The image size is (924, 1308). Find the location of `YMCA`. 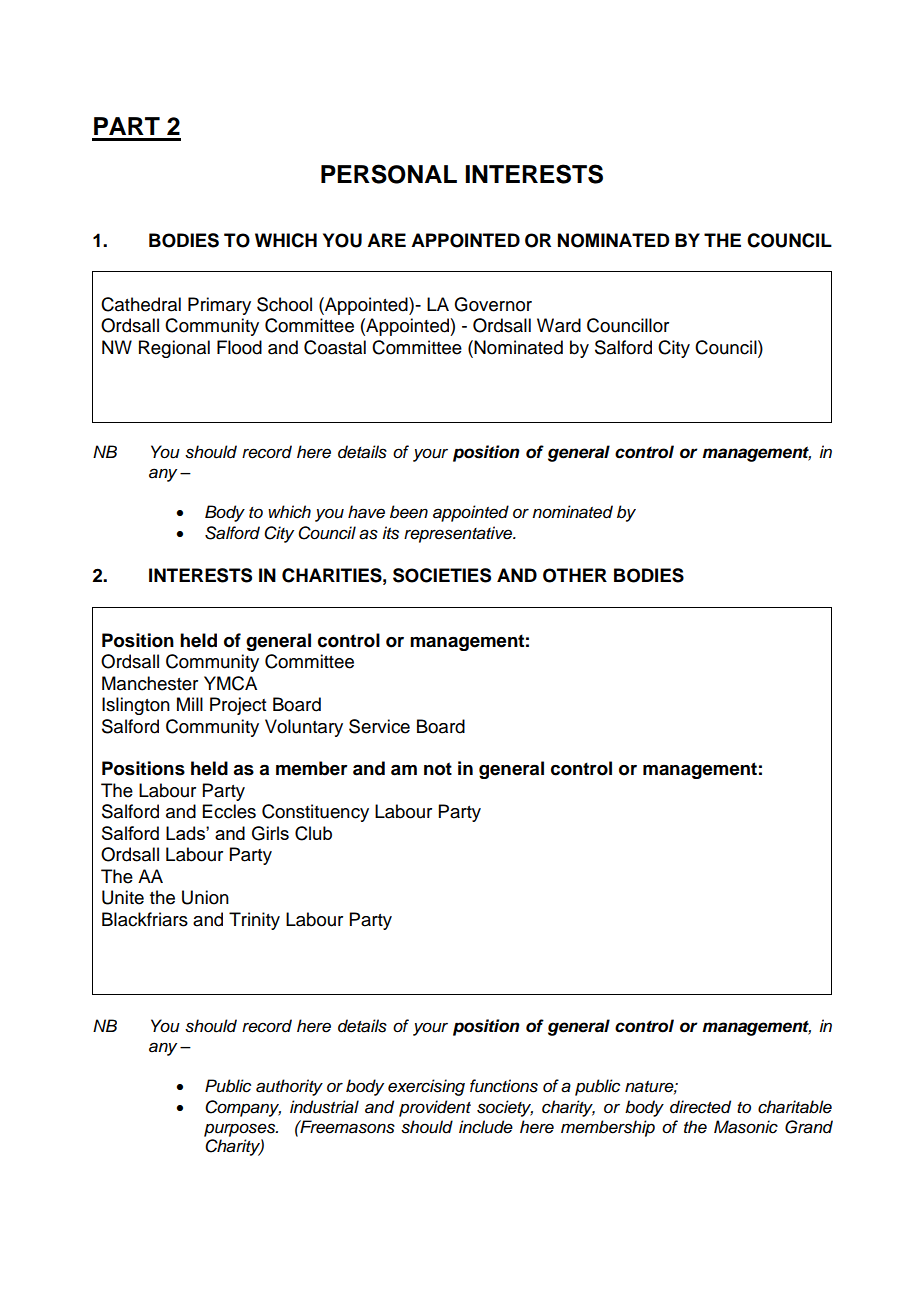

YMCA is located at coordinates (230, 683).
